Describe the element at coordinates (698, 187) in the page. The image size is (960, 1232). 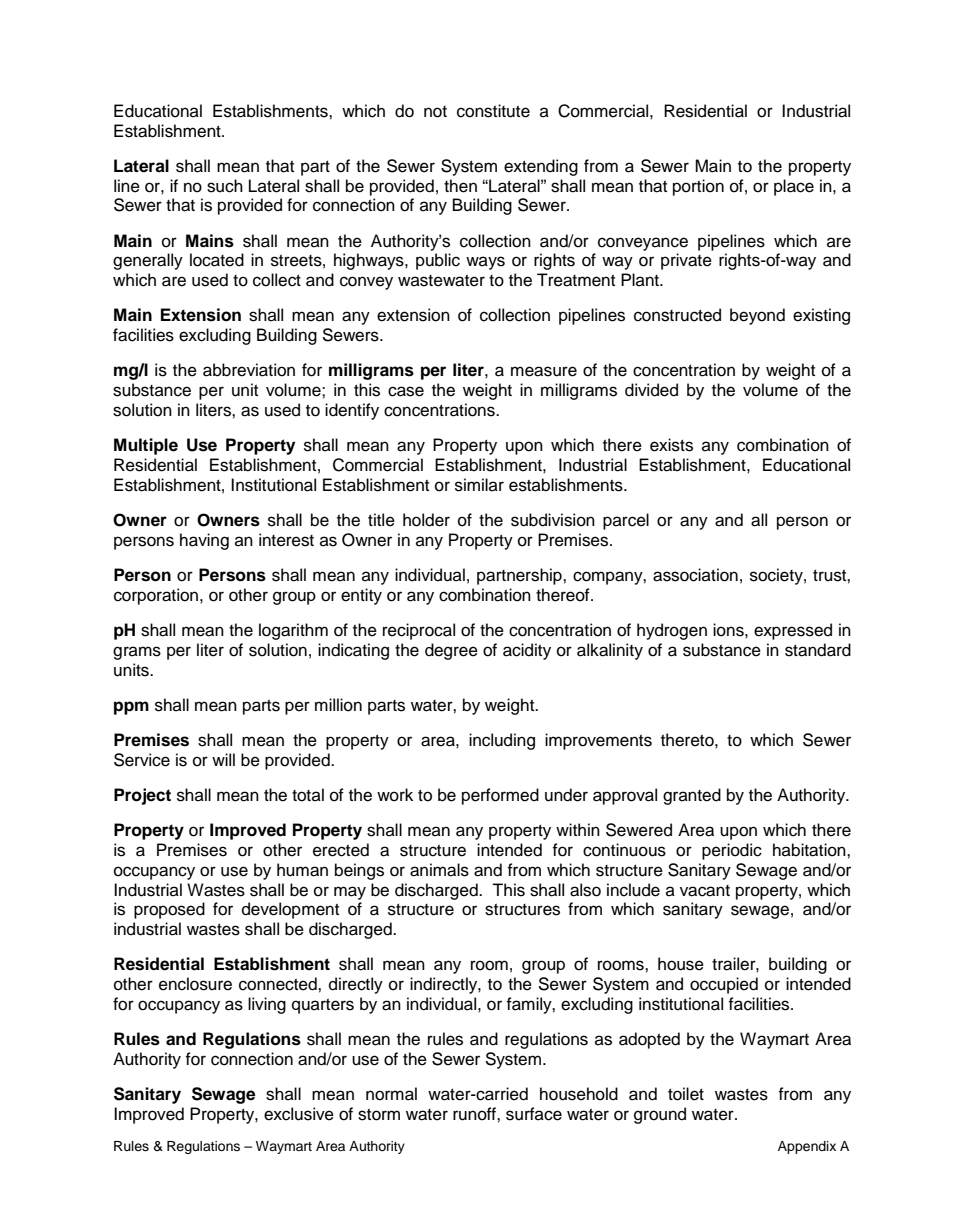
I see `portion` at that location.
